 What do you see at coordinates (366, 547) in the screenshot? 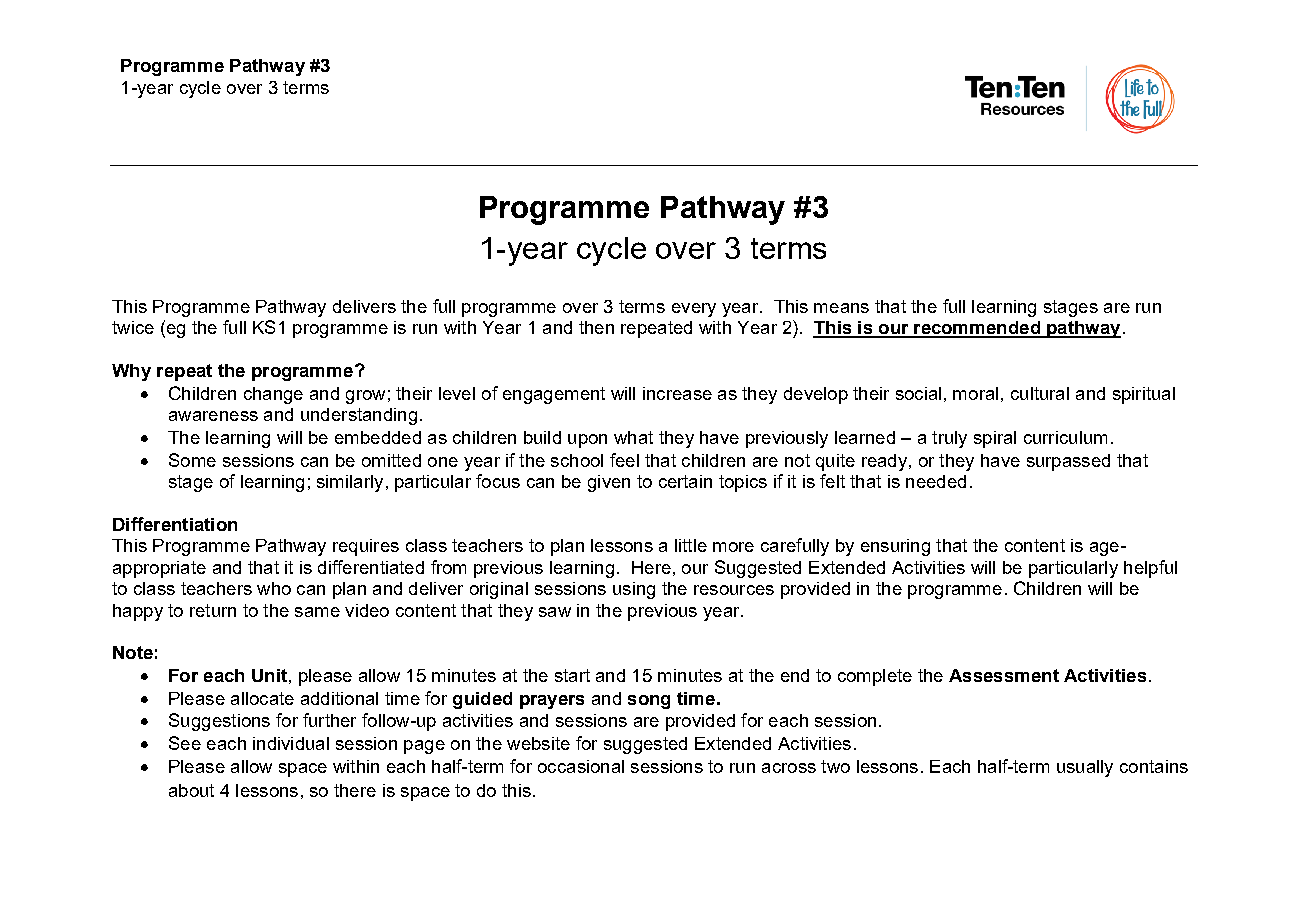
I see `requires` at bounding box center [366, 547].
